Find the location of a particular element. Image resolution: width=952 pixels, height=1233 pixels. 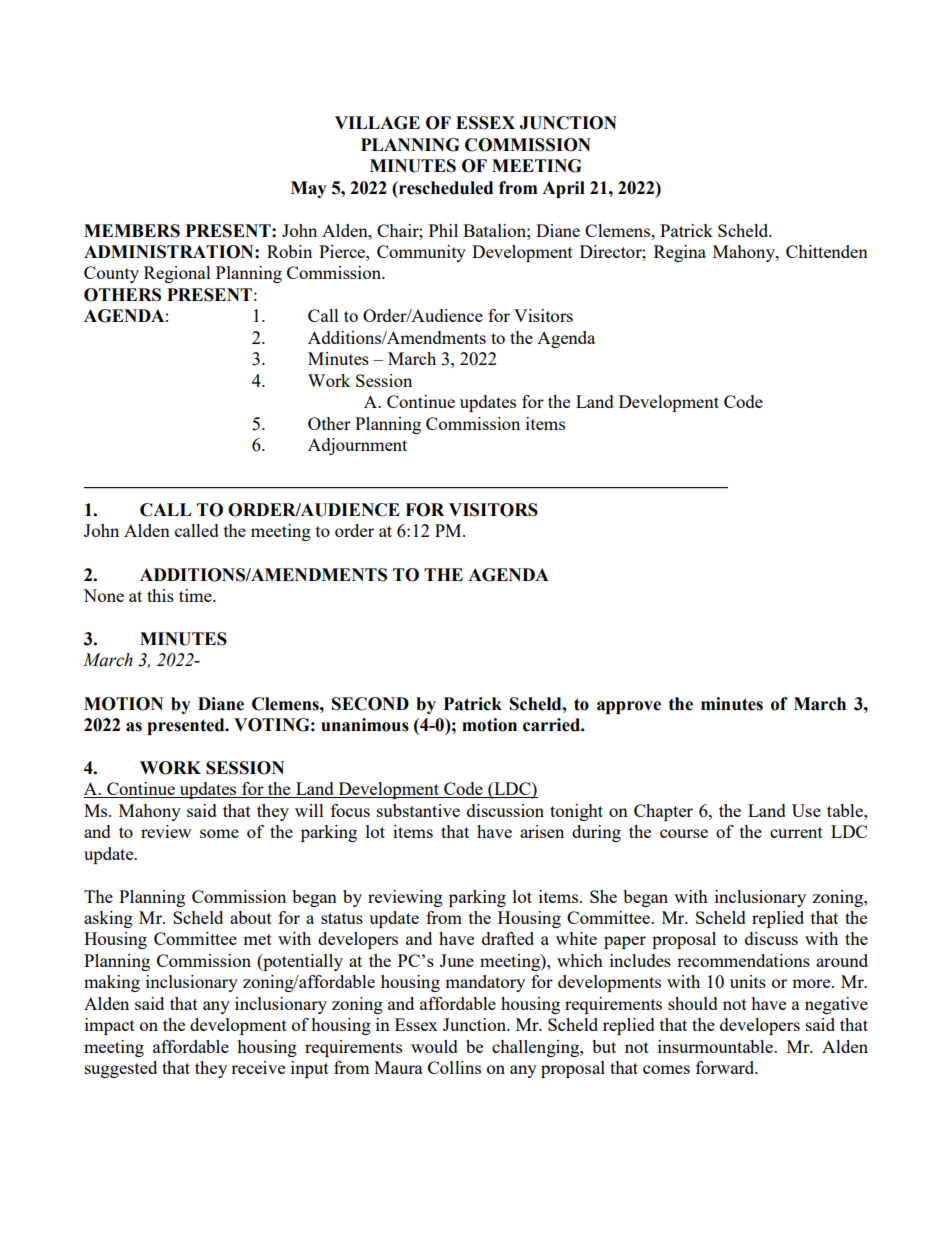

May is located at coordinates (309, 189).
